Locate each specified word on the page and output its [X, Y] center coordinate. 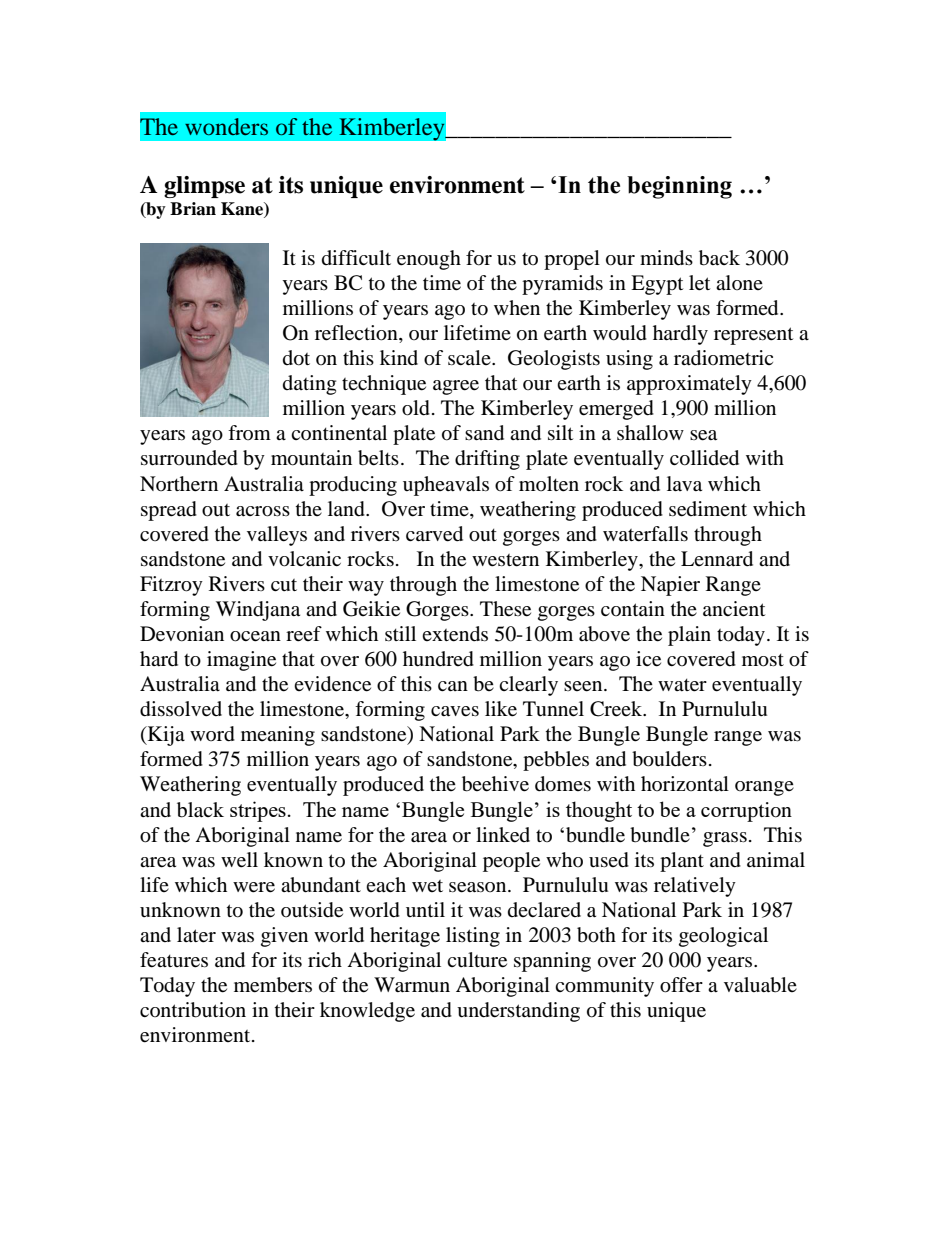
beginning [679, 187]
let [699, 283]
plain [689, 636]
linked [503, 835]
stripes [258, 811]
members [273, 985]
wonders [226, 126]
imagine [241, 661]
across [263, 511]
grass [725, 839]
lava [684, 484]
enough [429, 260]
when [517, 308]
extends [455, 634]
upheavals [446, 486]
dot [296, 358]
